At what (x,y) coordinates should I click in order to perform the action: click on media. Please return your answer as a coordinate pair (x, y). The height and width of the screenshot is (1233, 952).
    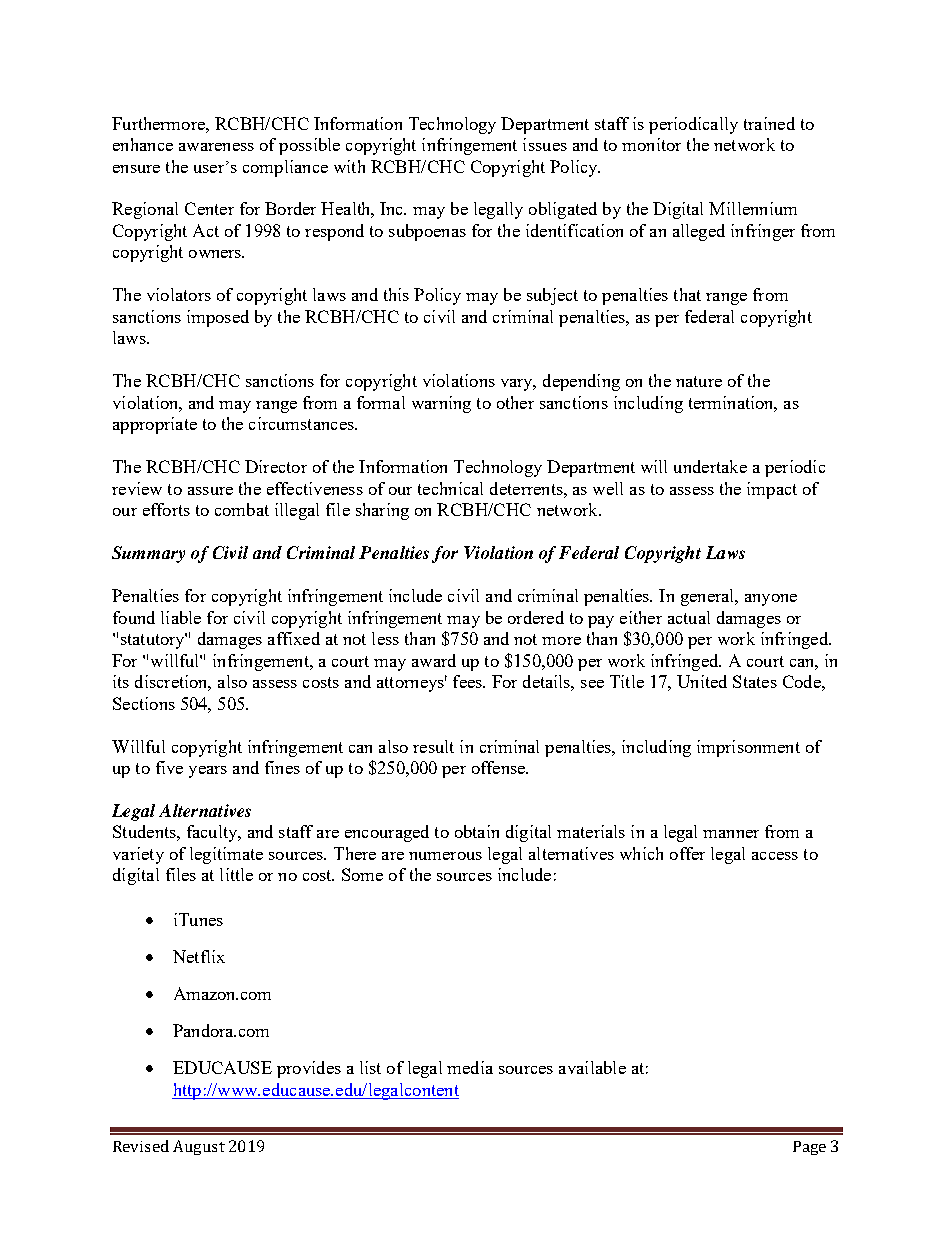
    Looking at the image, I should click on (470, 1067).
